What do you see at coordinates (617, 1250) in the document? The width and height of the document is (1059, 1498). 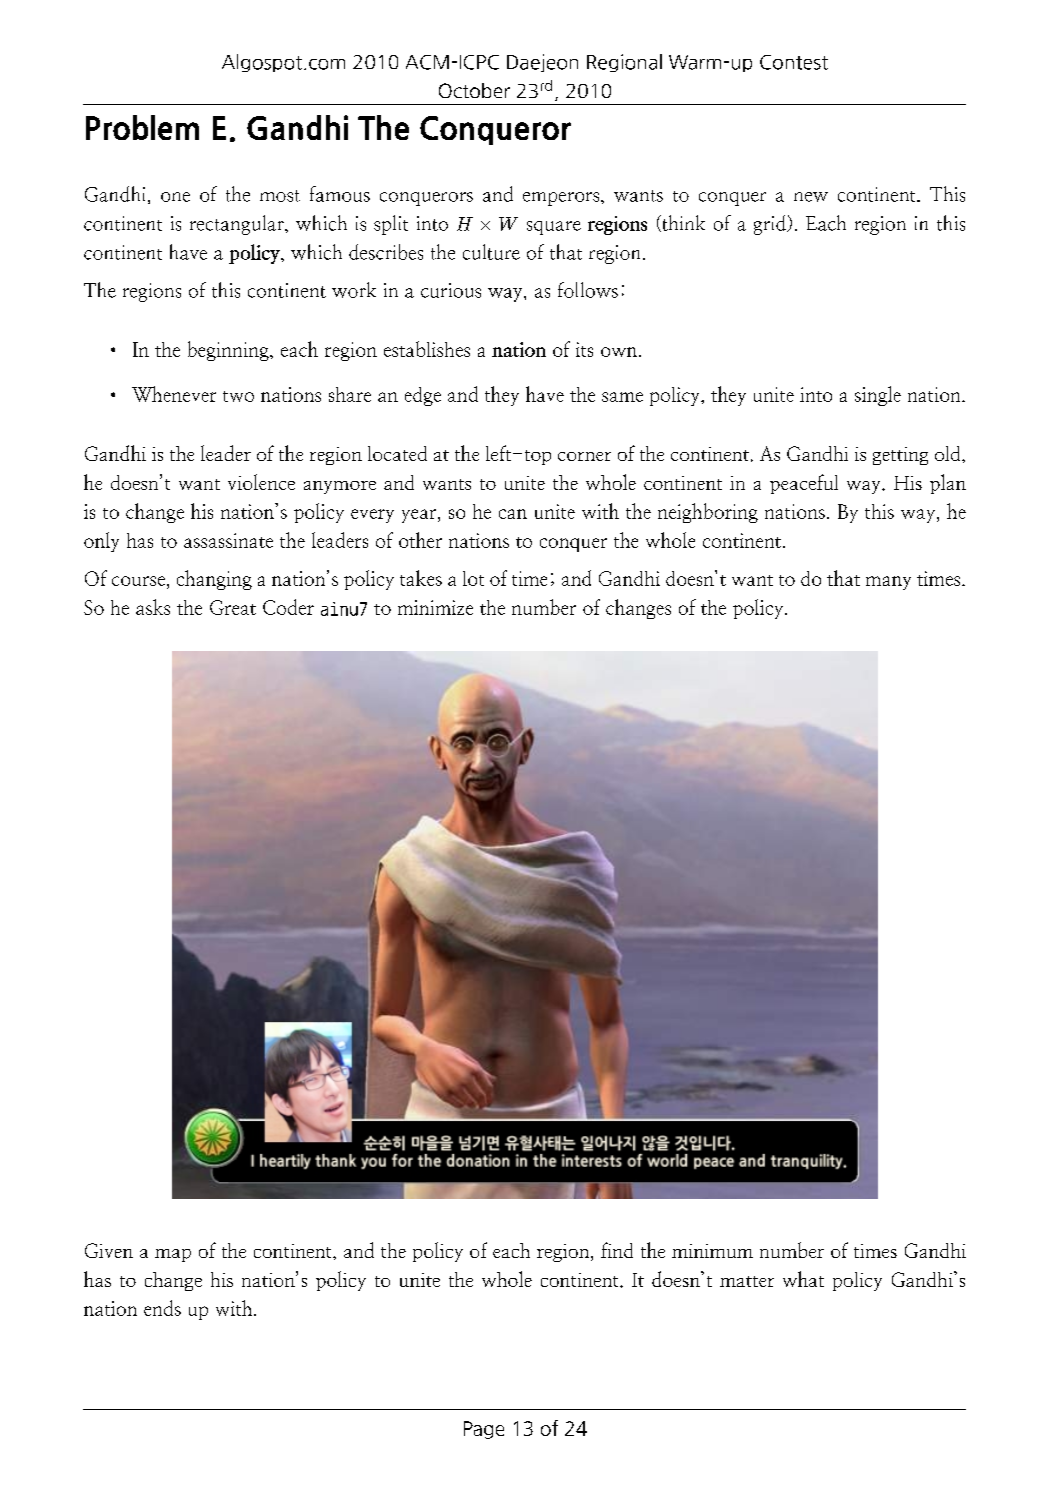 I see `find` at bounding box center [617, 1250].
